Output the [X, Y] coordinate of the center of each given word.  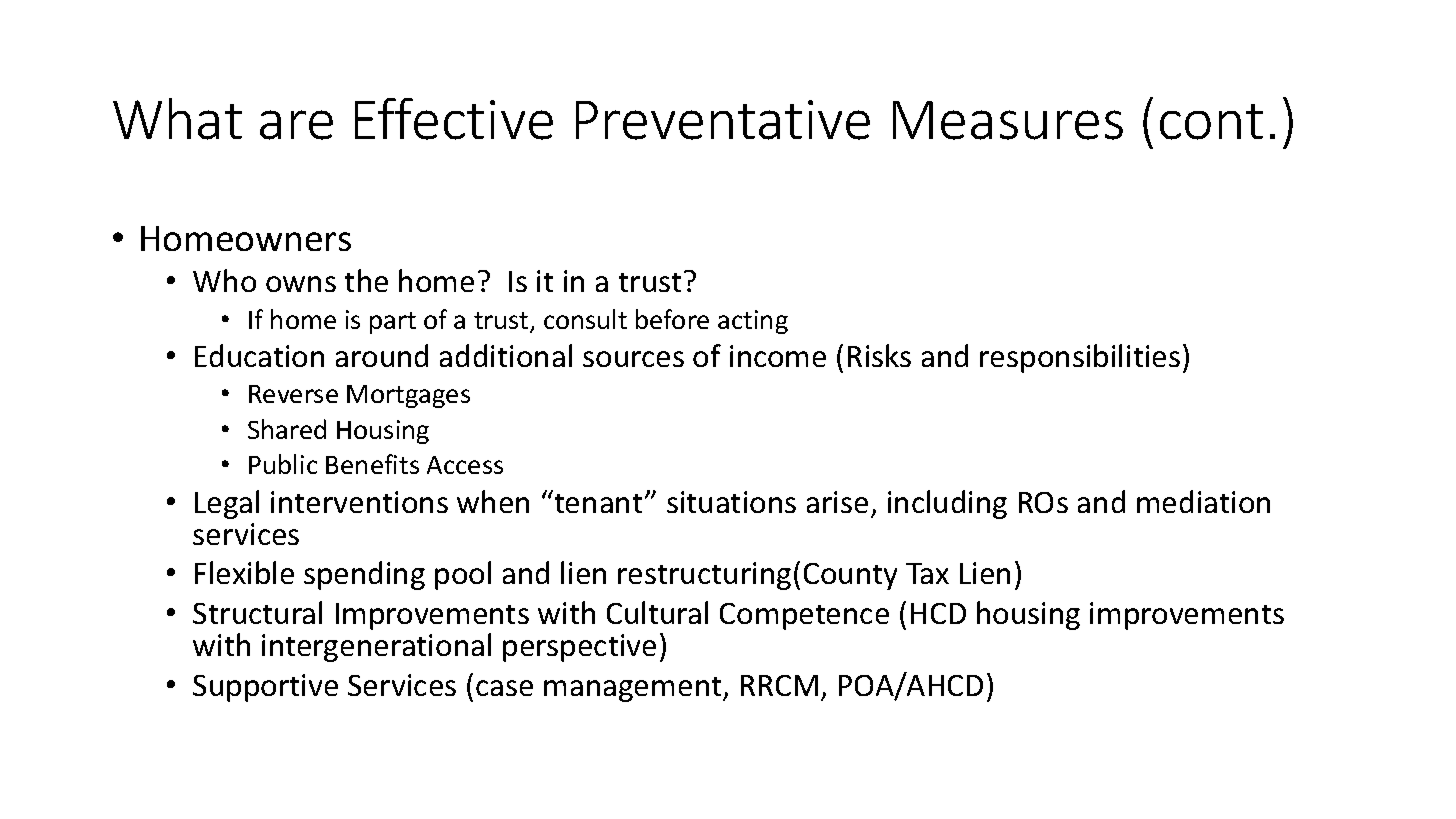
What [177, 119]
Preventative [723, 120]
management [634, 689]
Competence [804, 616]
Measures [1008, 120]
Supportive [265, 688]
